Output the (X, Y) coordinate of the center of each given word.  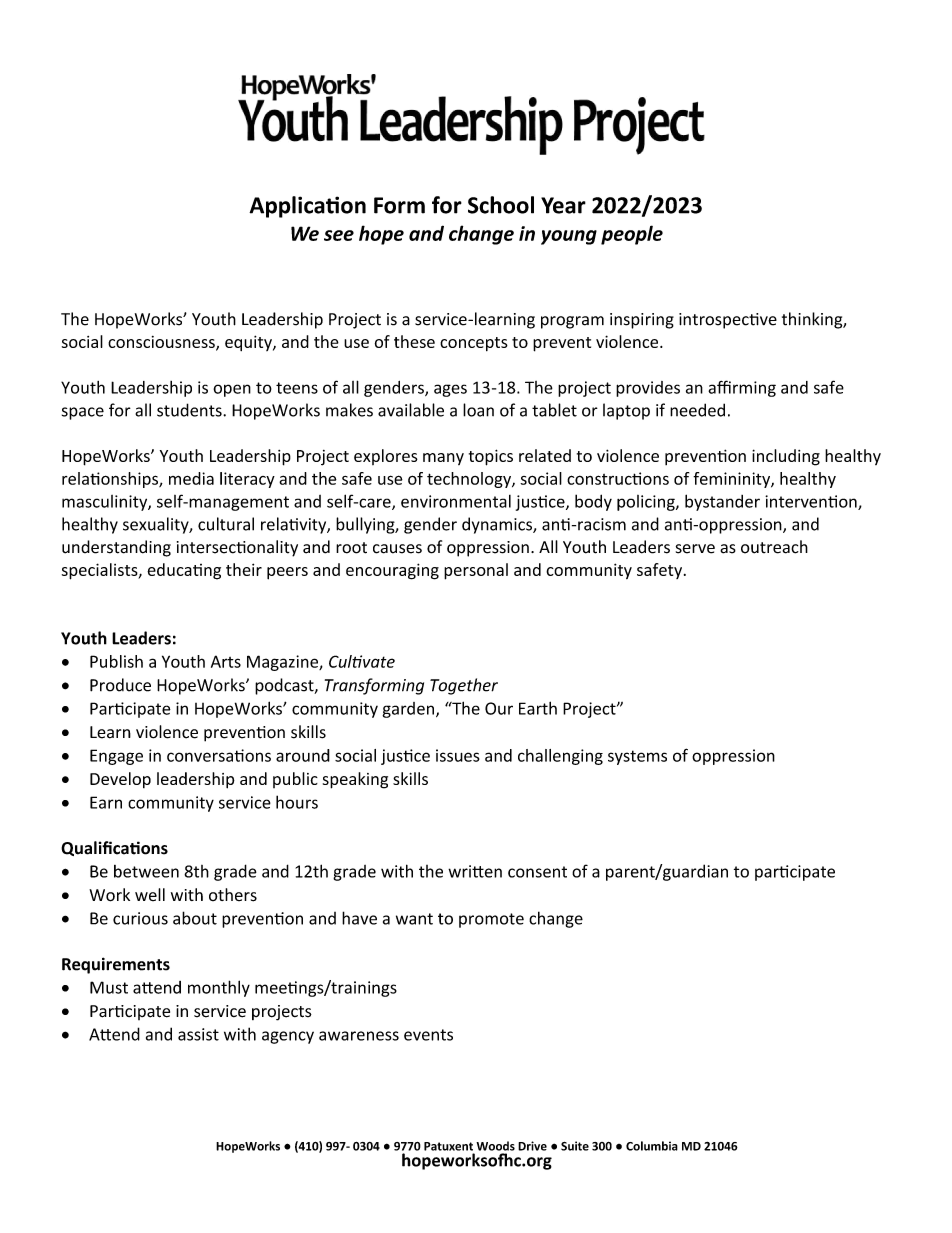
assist (198, 1034)
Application (307, 207)
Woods (495, 1146)
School (501, 205)
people (632, 235)
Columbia (652, 1146)
